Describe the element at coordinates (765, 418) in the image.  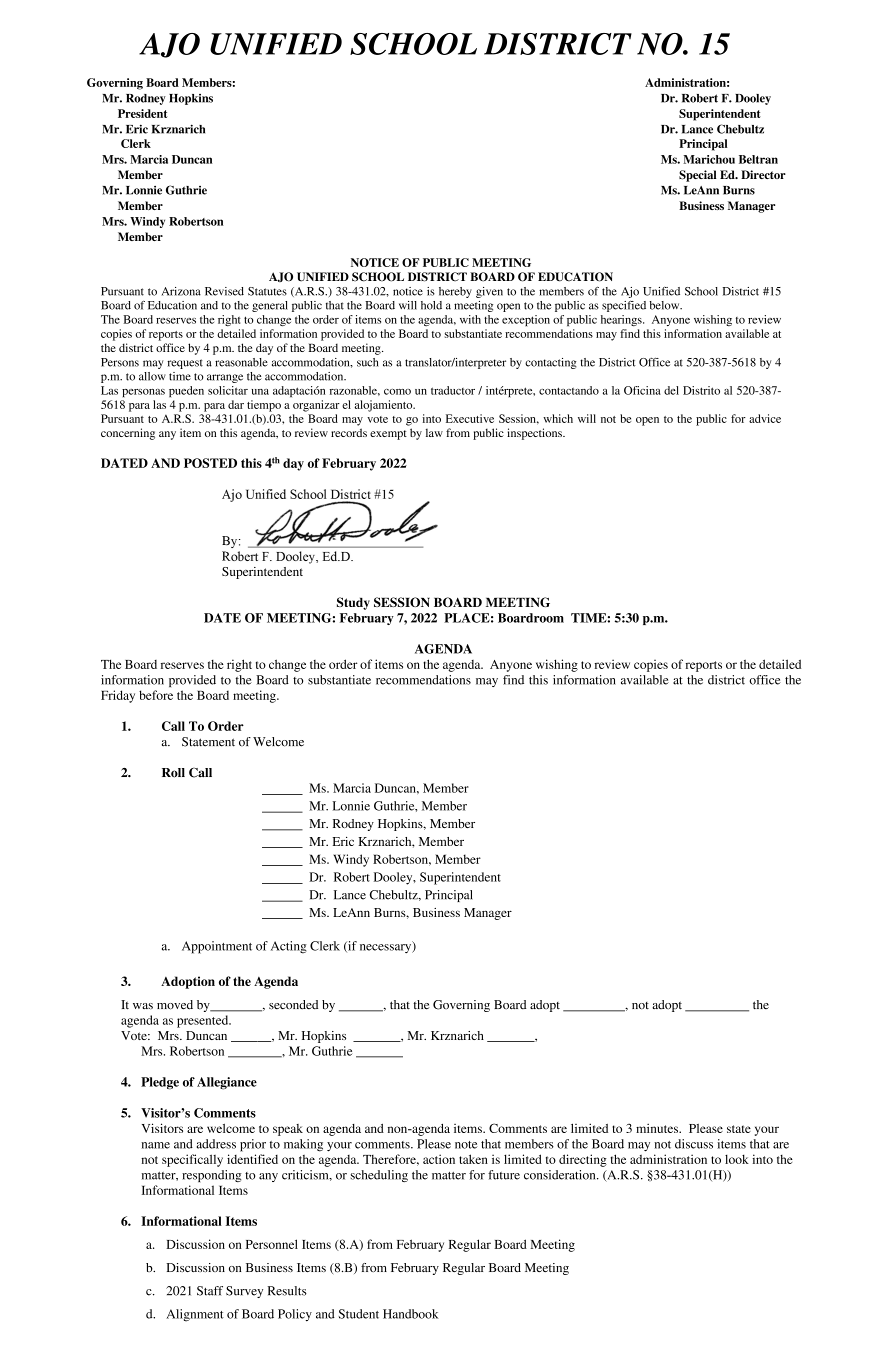
I see `advice` at that location.
